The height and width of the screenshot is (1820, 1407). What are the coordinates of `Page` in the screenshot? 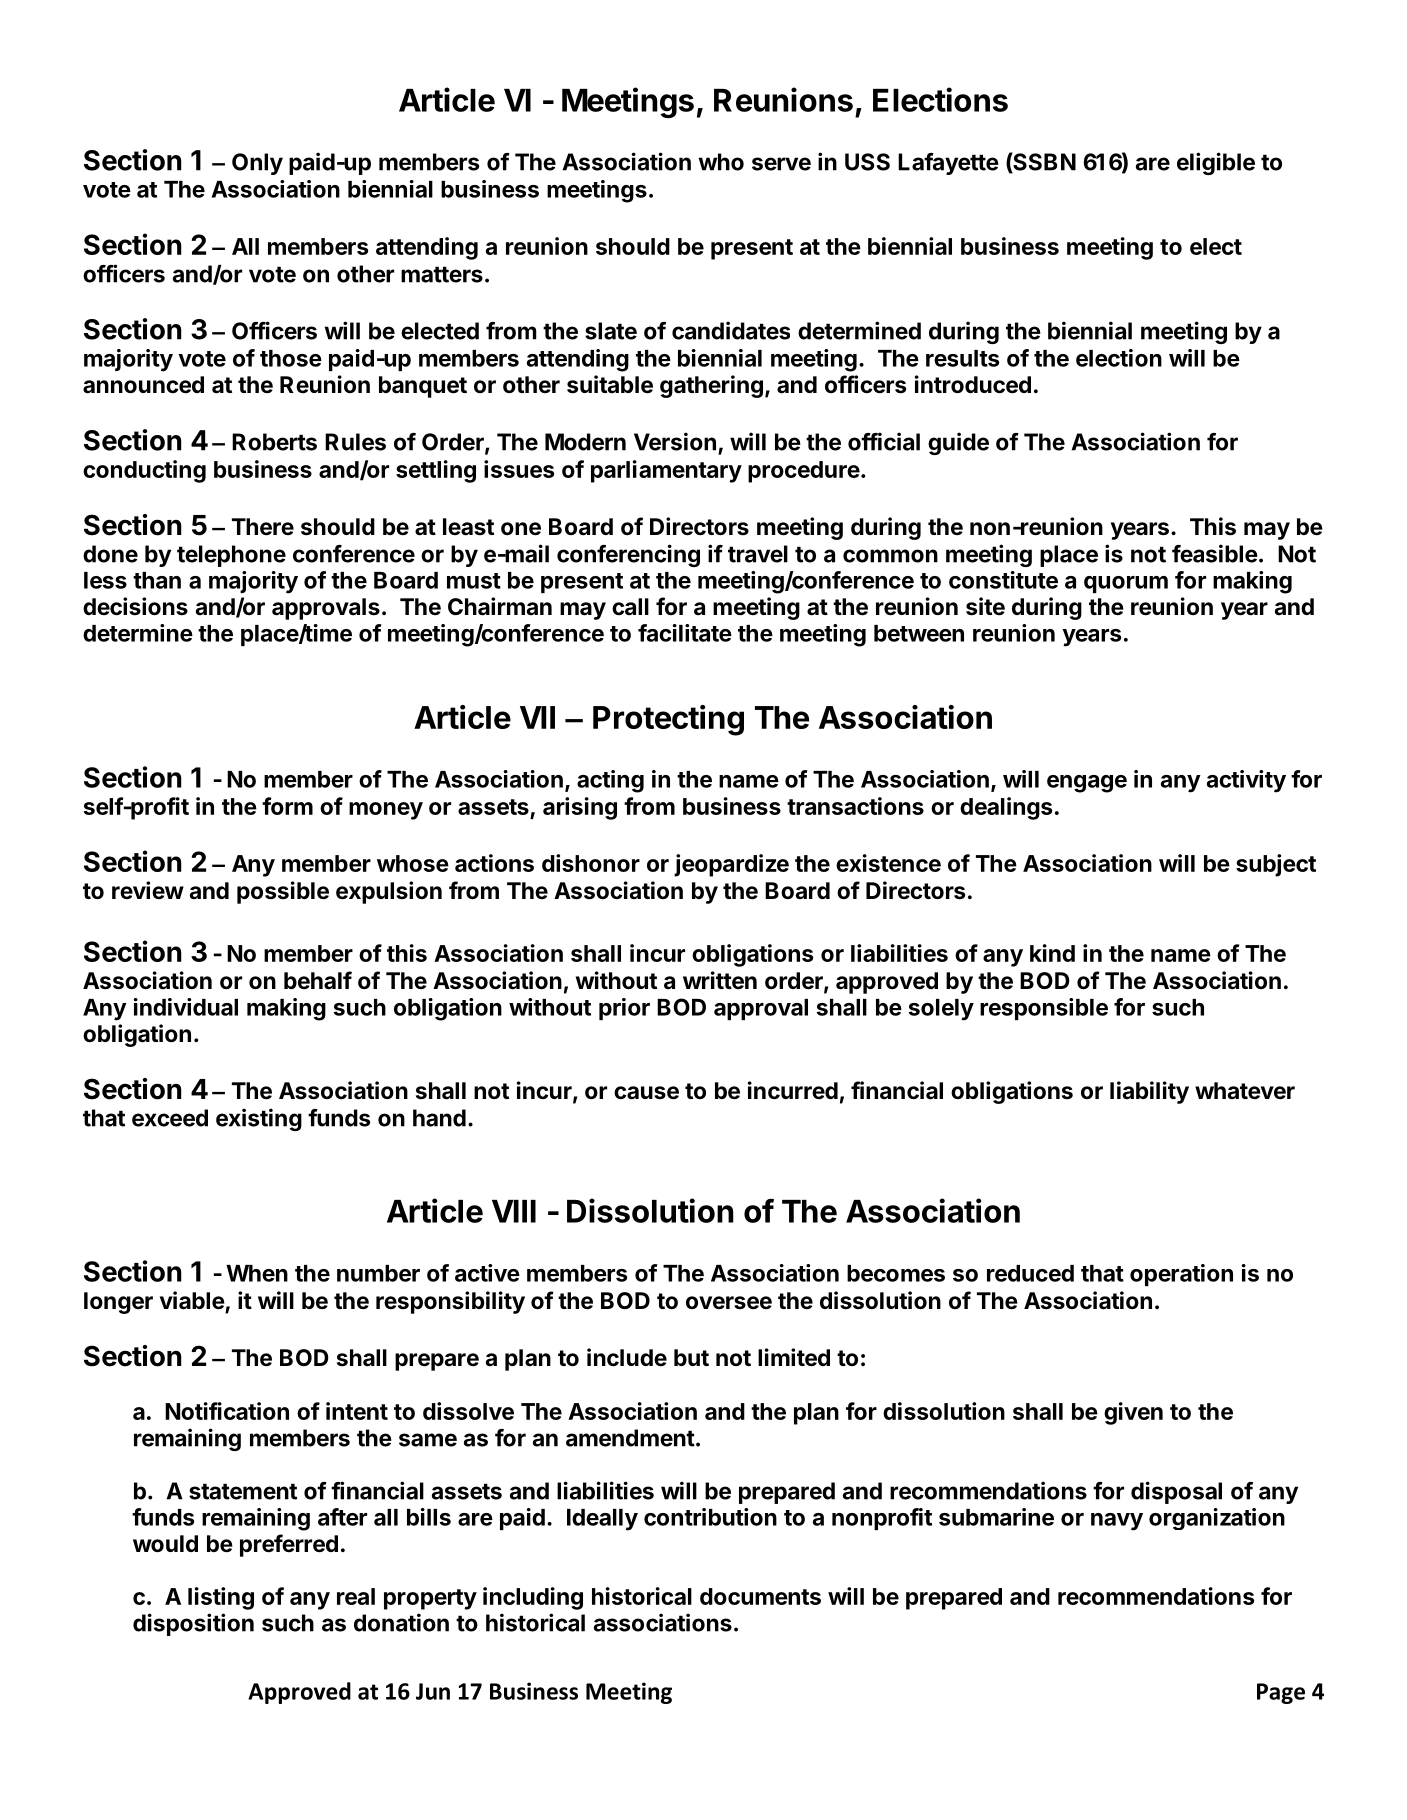 It's located at (1281, 1693).
